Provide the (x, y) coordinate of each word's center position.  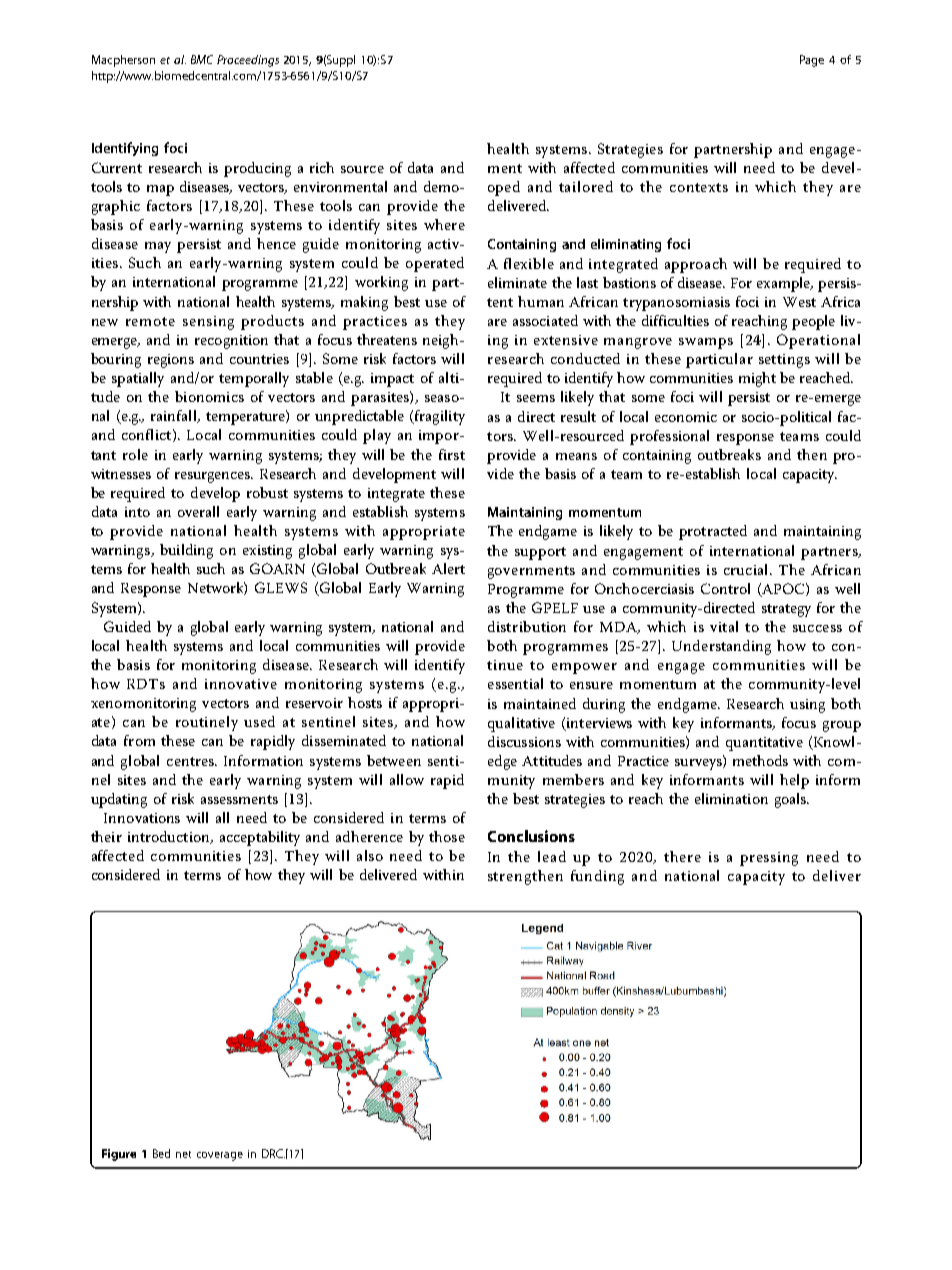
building (186, 551)
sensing (208, 323)
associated (545, 320)
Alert (448, 568)
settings (784, 361)
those (447, 836)
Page (812, 61)
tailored (586, 186)
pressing (769, 859)
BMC (202, 59)
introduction (170, 837)
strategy (786, 610)
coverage (220, 1156)
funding (597, 877)
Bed (161, 1153)
